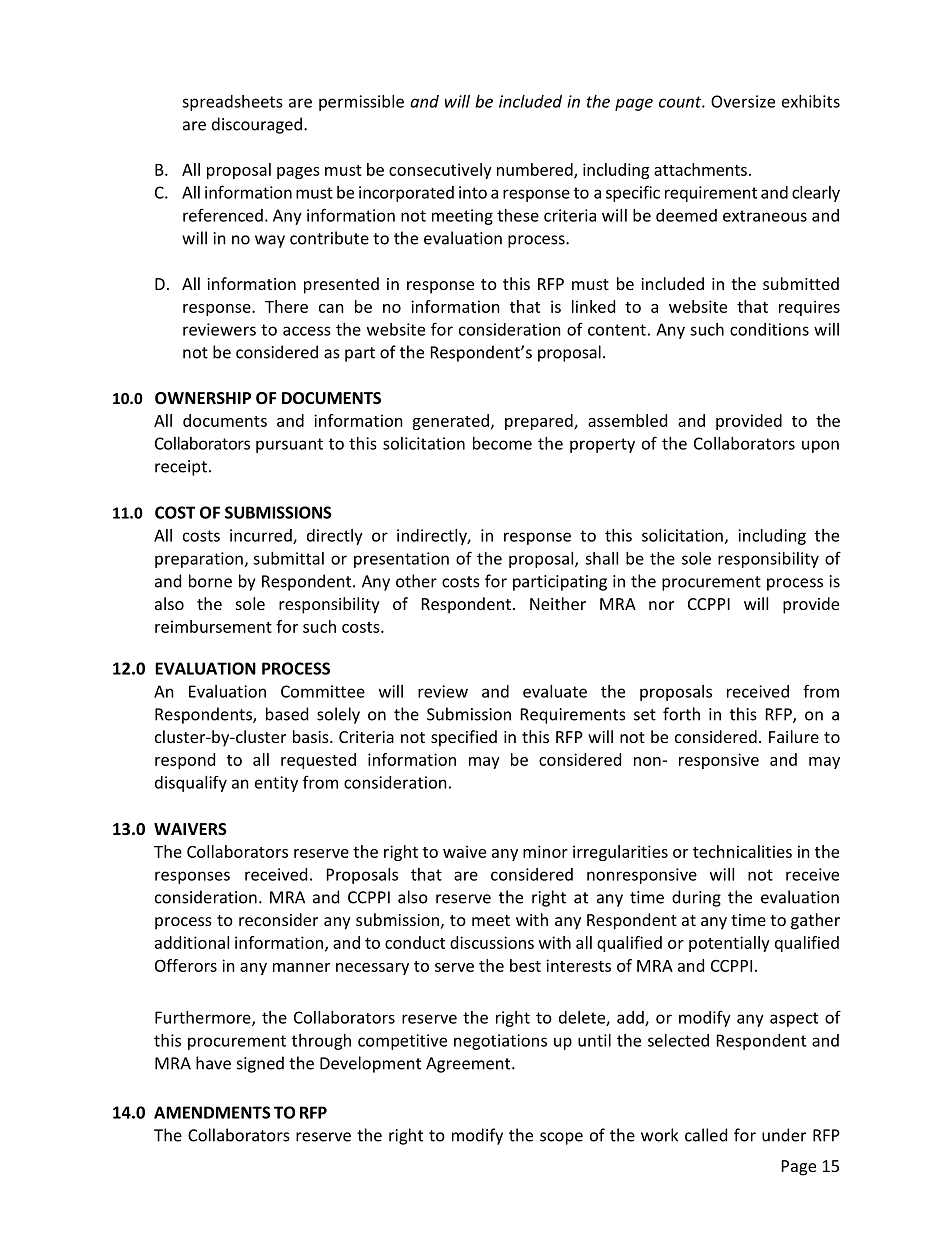  What do you see at coordinates (212, 1112) in the page?
I see `AMENDMENTS` at bounding box center [212, 1112].
